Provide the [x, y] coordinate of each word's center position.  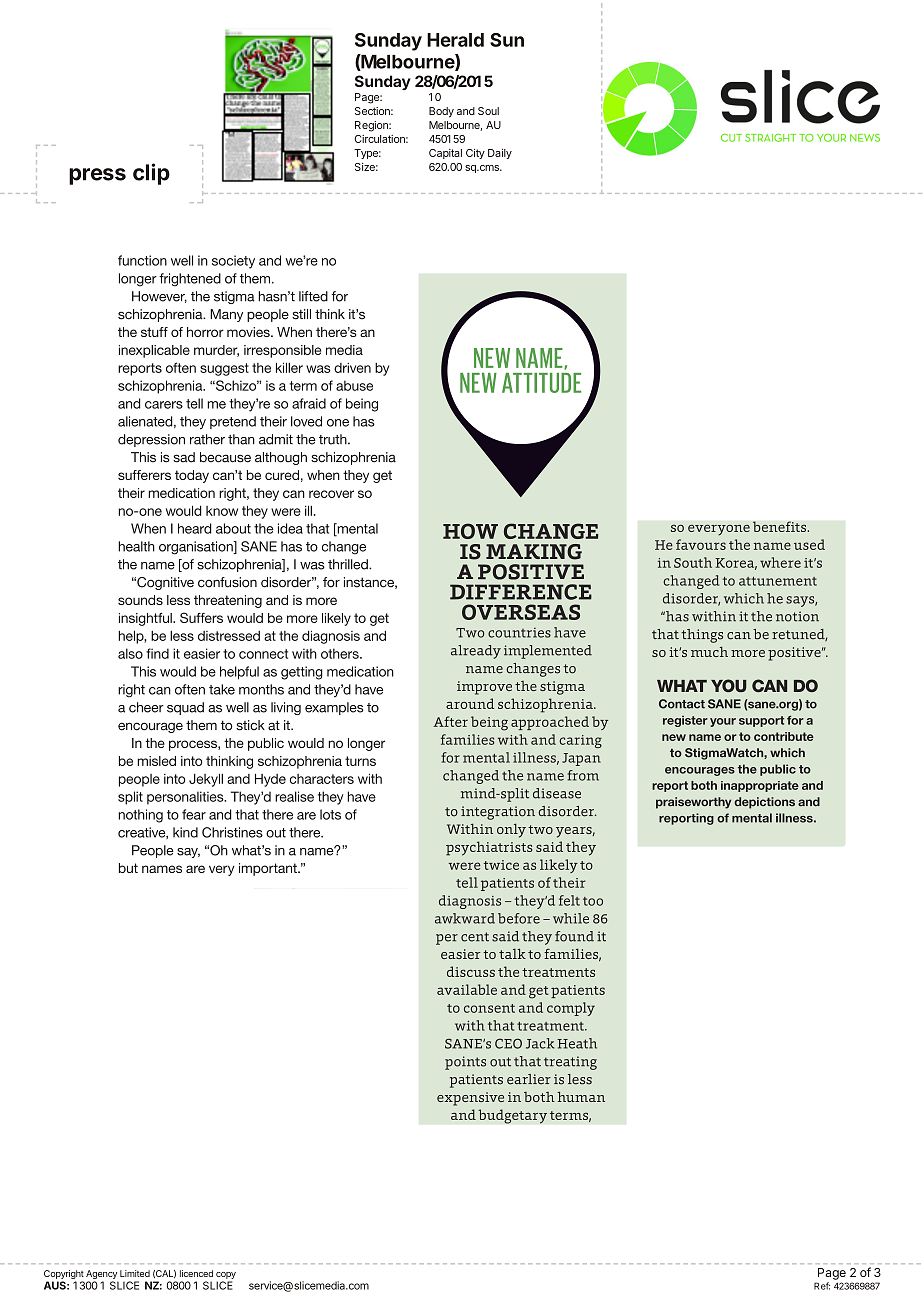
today [192, 476]
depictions [764, 803]
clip [151, 174]
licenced [196, 1273]
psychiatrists [489, 848]
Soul [488, 111]
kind [185, 832]
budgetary [512, 1116]
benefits [781, 526]
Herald [455, 40]
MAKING [534, 552]
